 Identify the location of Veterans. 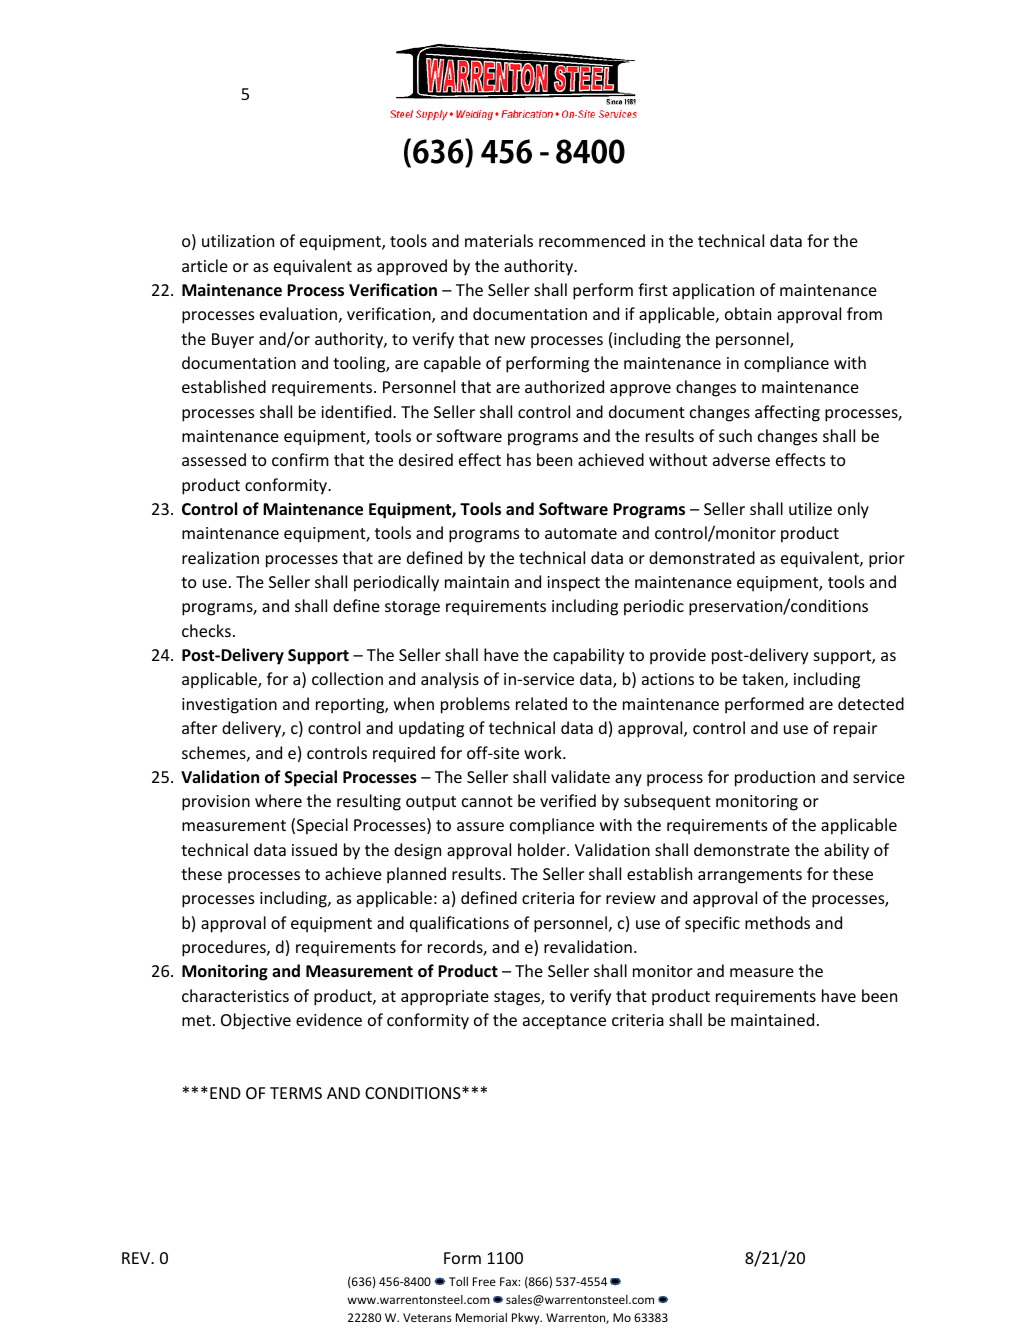
(427, 1317).
